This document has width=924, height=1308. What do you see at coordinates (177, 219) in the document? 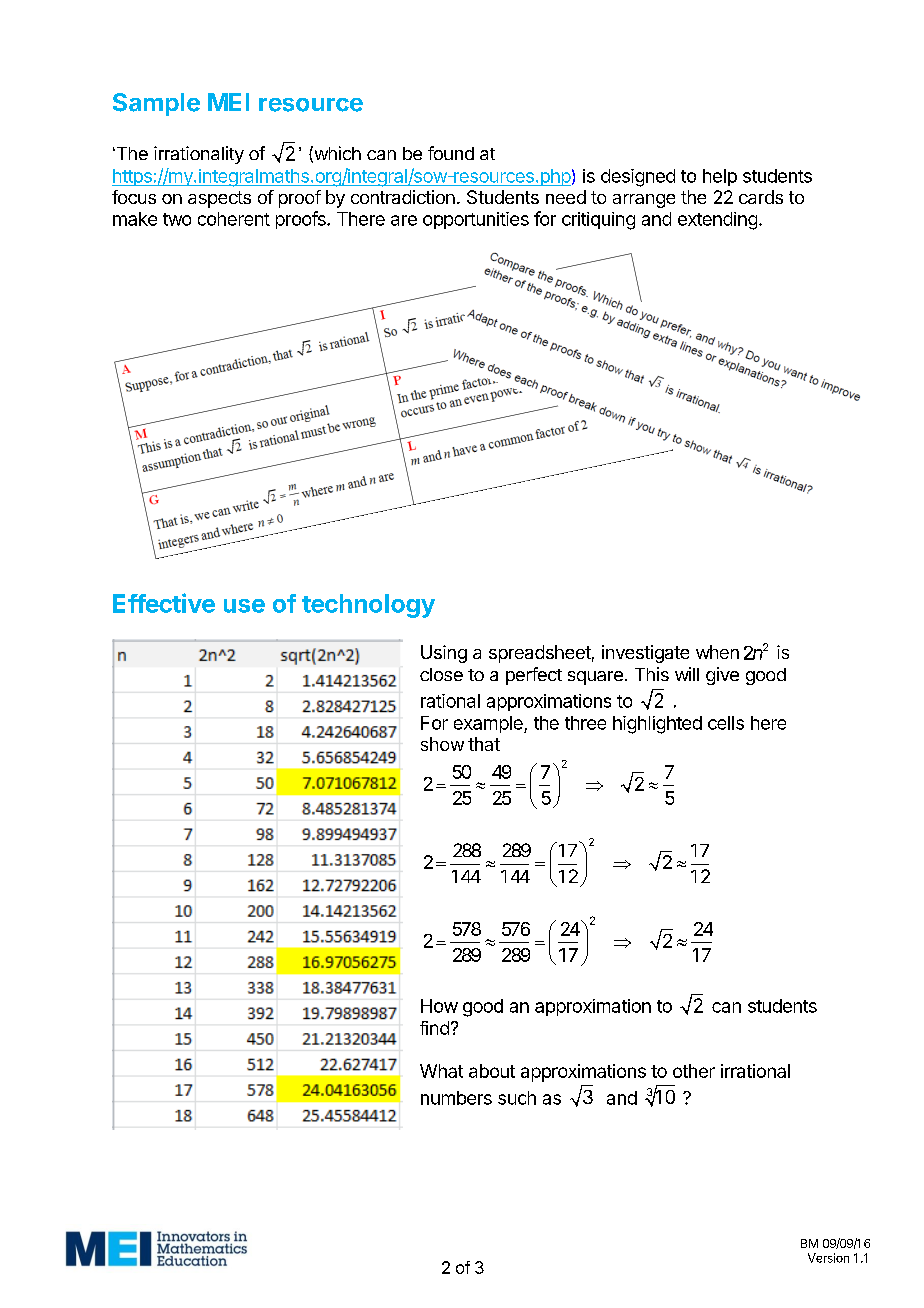
I see `two` at bounding box center [177, 219].
